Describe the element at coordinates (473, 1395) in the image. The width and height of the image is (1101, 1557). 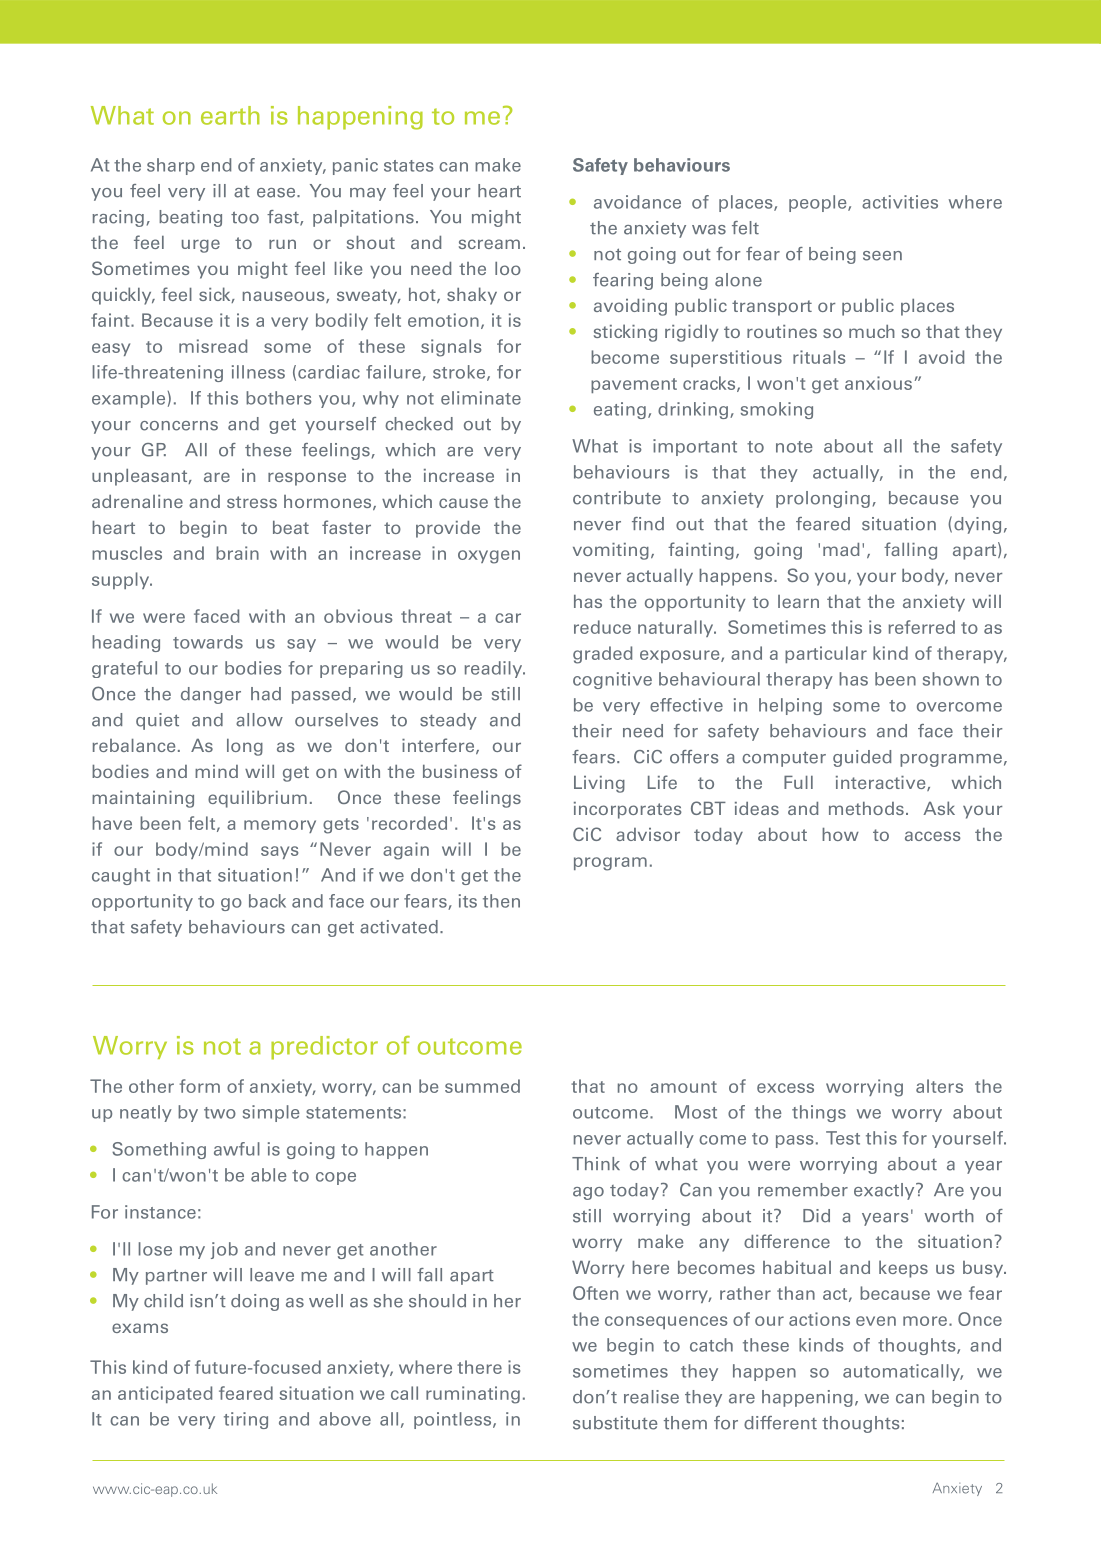
I see `ruminating` at that location.
